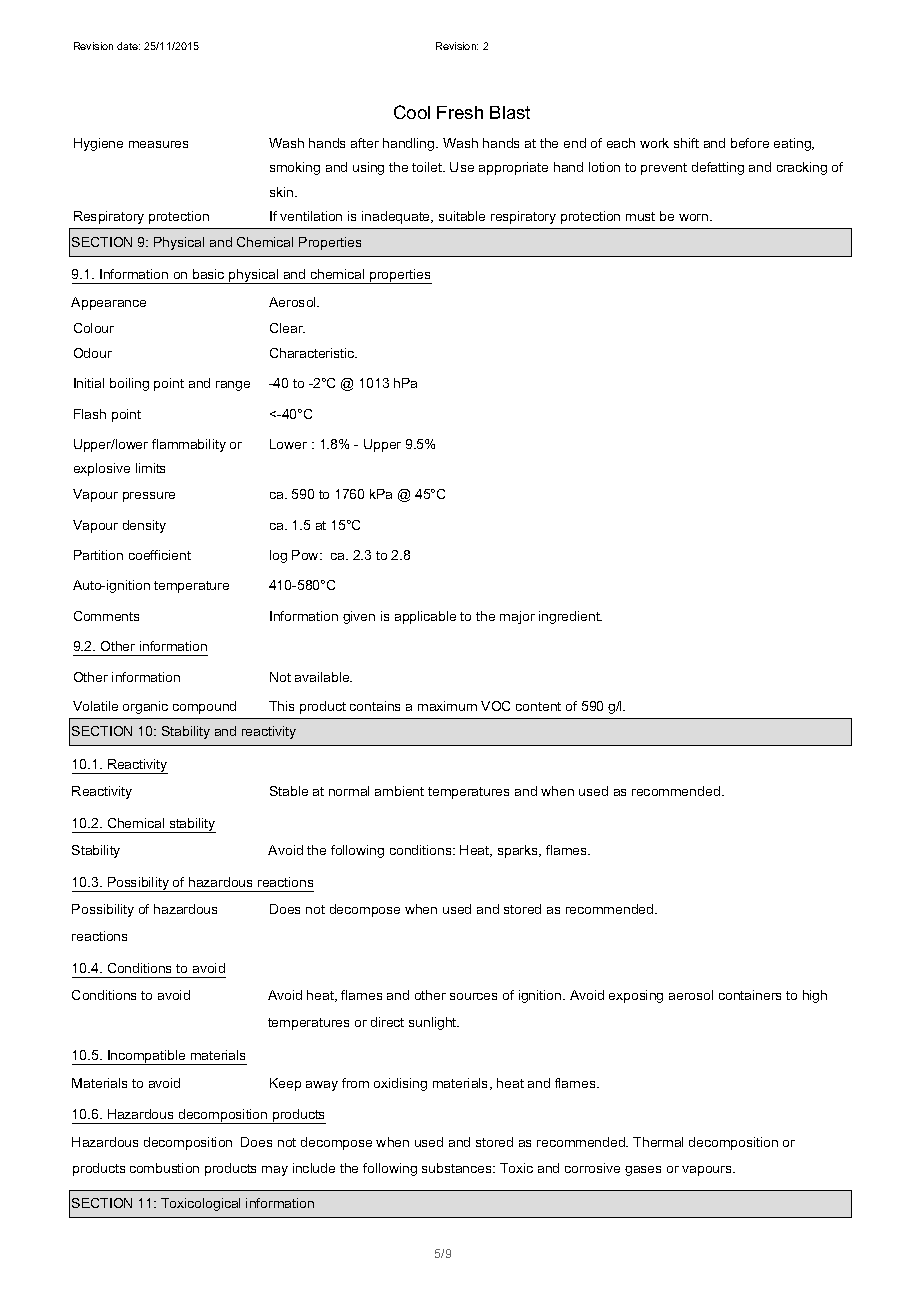 The height and width of the page is (1309, 924). Describe the element at coordinates (460, 112) in the page. I see `Fresh` at that location.
